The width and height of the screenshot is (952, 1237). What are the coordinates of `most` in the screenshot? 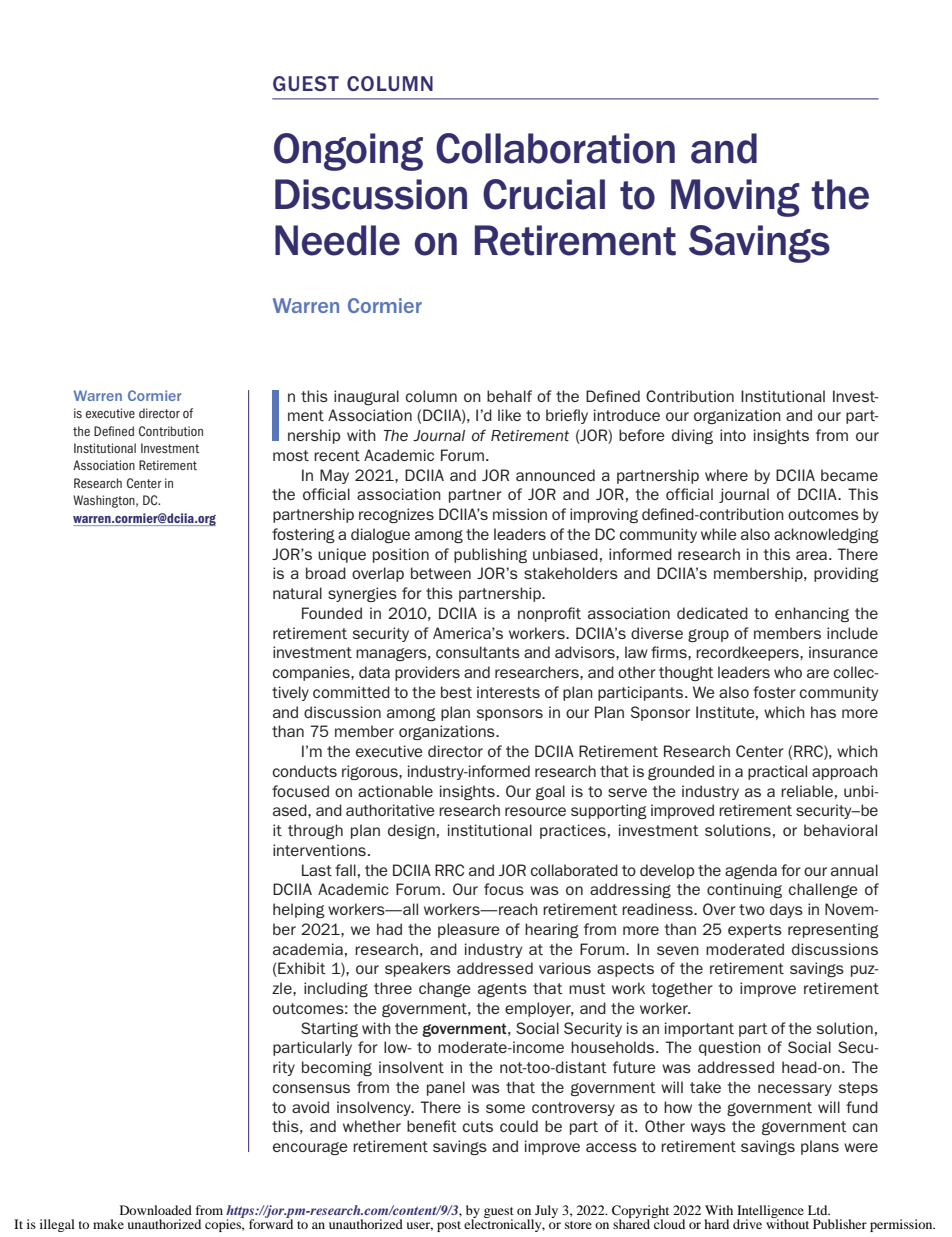 It's located at (291, 455).
